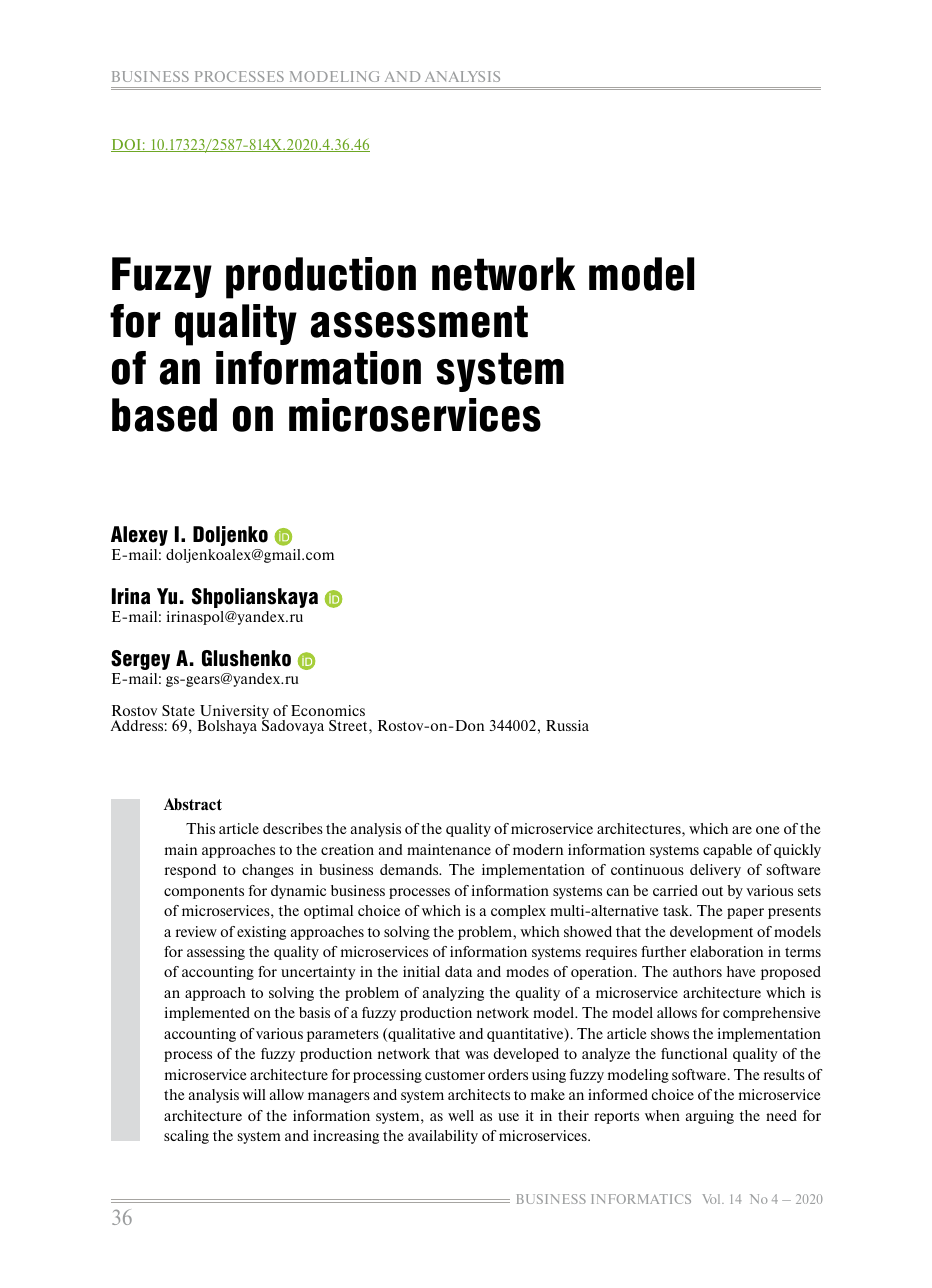  I want to click on Russia, so click(567, 725).
